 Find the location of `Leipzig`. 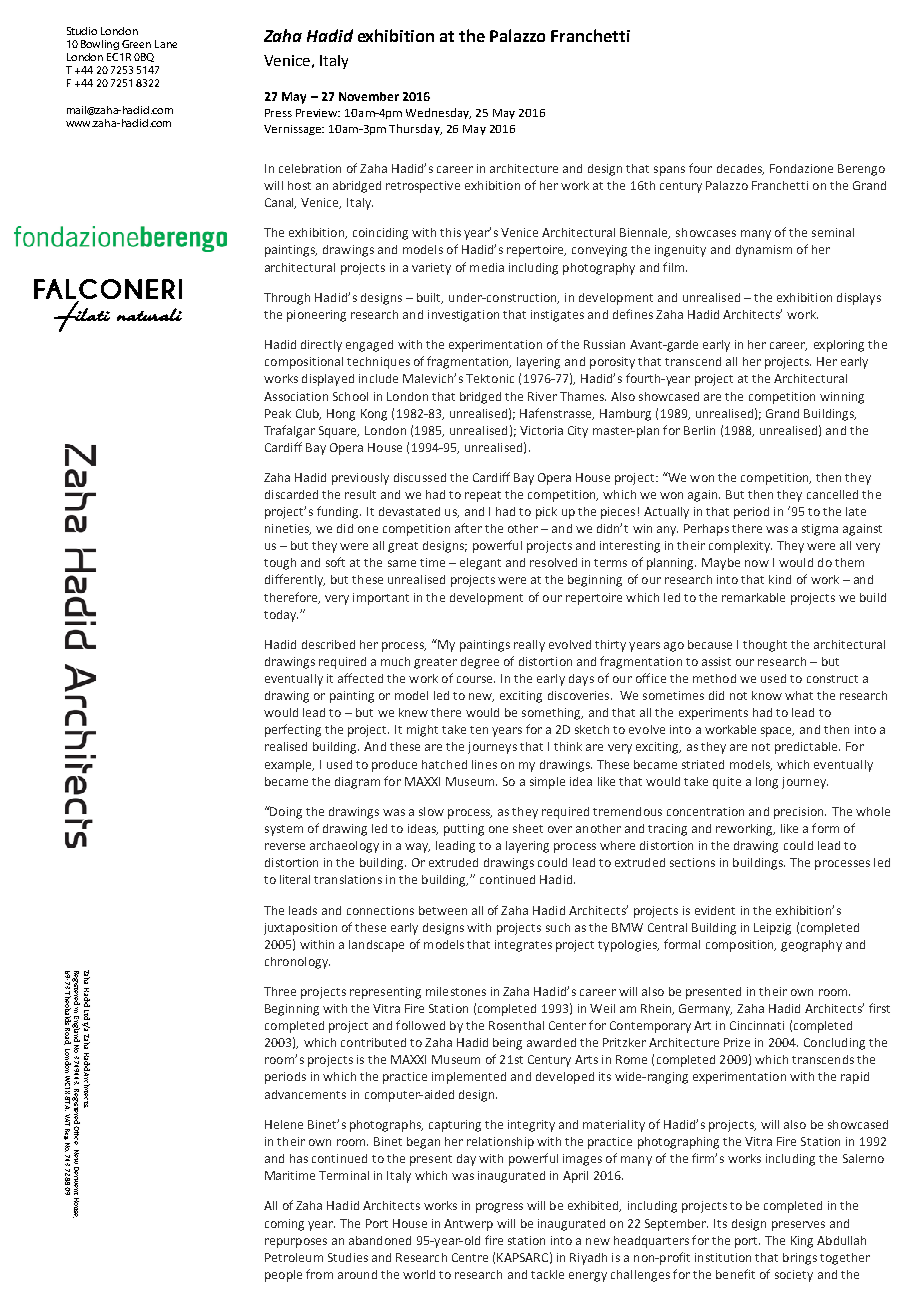

Leipzig is located at coordinates (772, 929).
